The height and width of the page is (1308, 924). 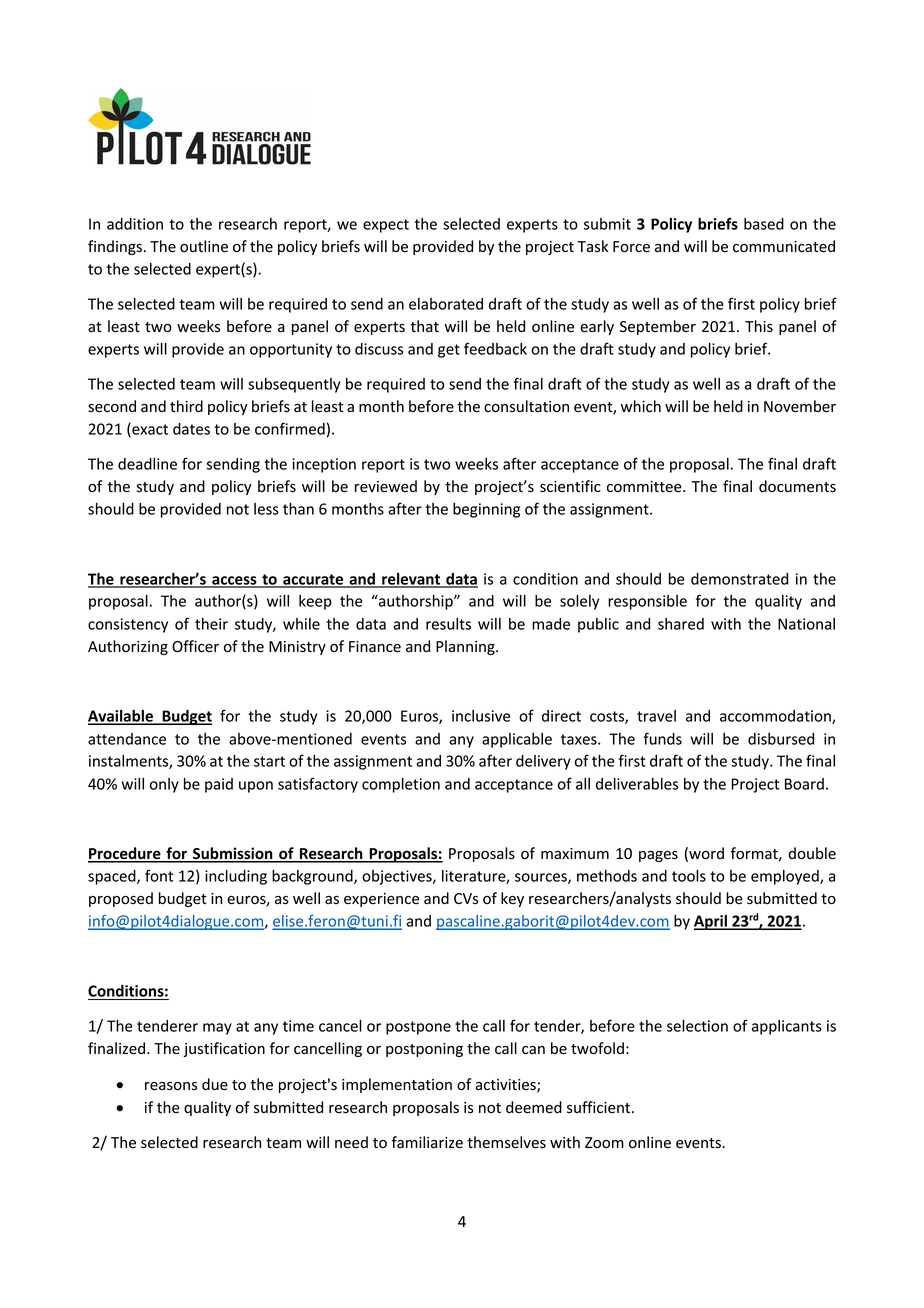 I want to click on outline, so click(x=204, y=246).
